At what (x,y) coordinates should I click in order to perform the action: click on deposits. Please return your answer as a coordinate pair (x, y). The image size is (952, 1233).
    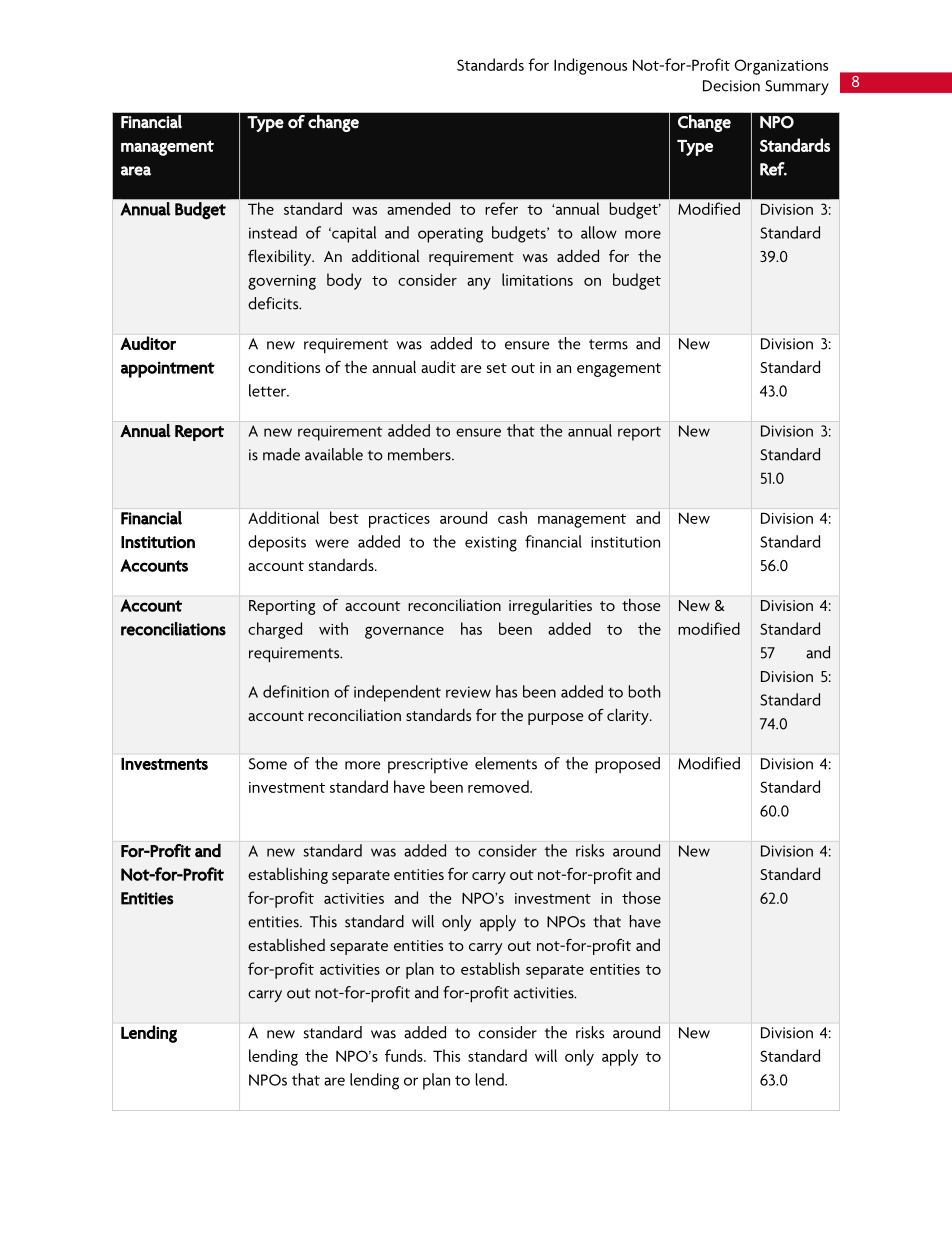
    Looking at the image, I should click on (277, 543).
